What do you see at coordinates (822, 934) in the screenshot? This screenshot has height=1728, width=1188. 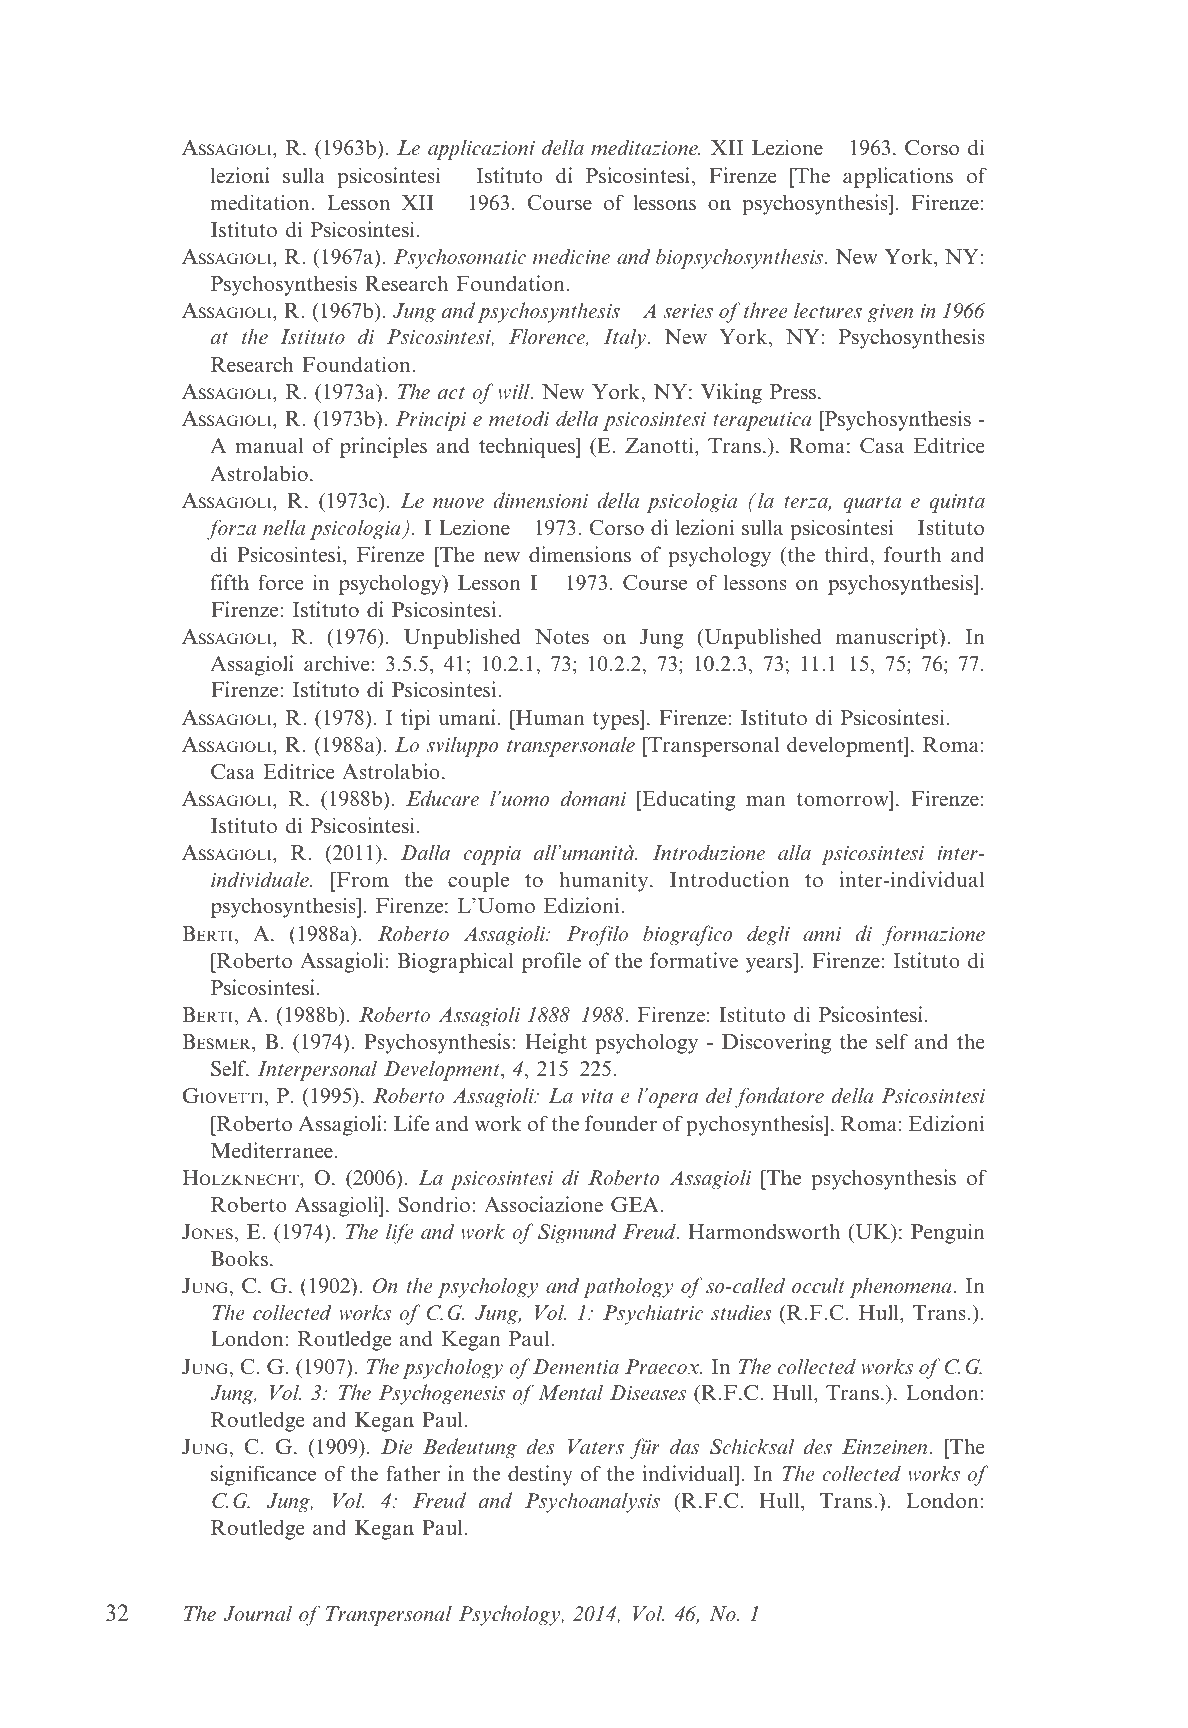 I see `anni` at bounding box center [822, 934].
